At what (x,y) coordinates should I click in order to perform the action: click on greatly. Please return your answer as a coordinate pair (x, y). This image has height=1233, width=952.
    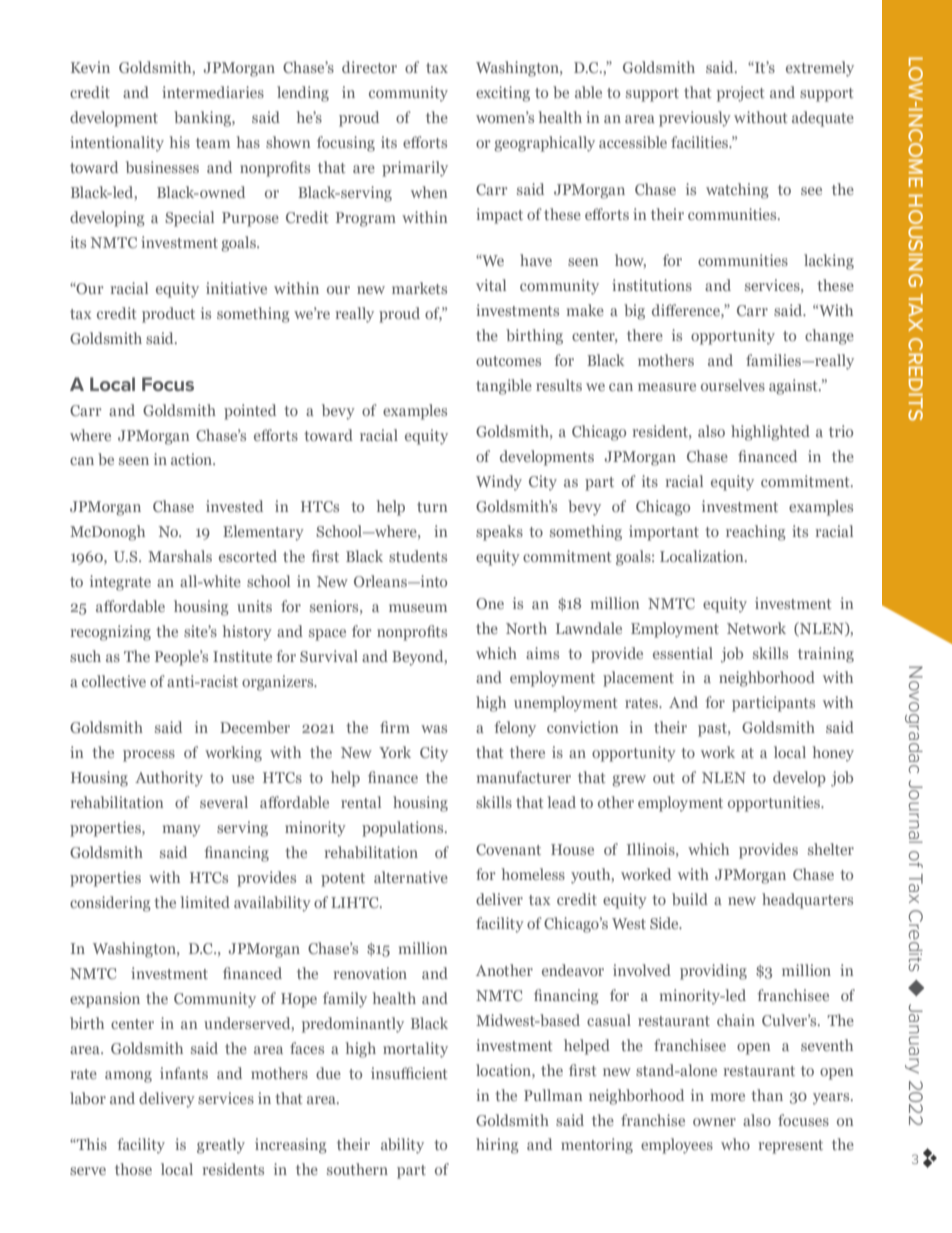
    Looking at the image, I should click on (221, 1146).
